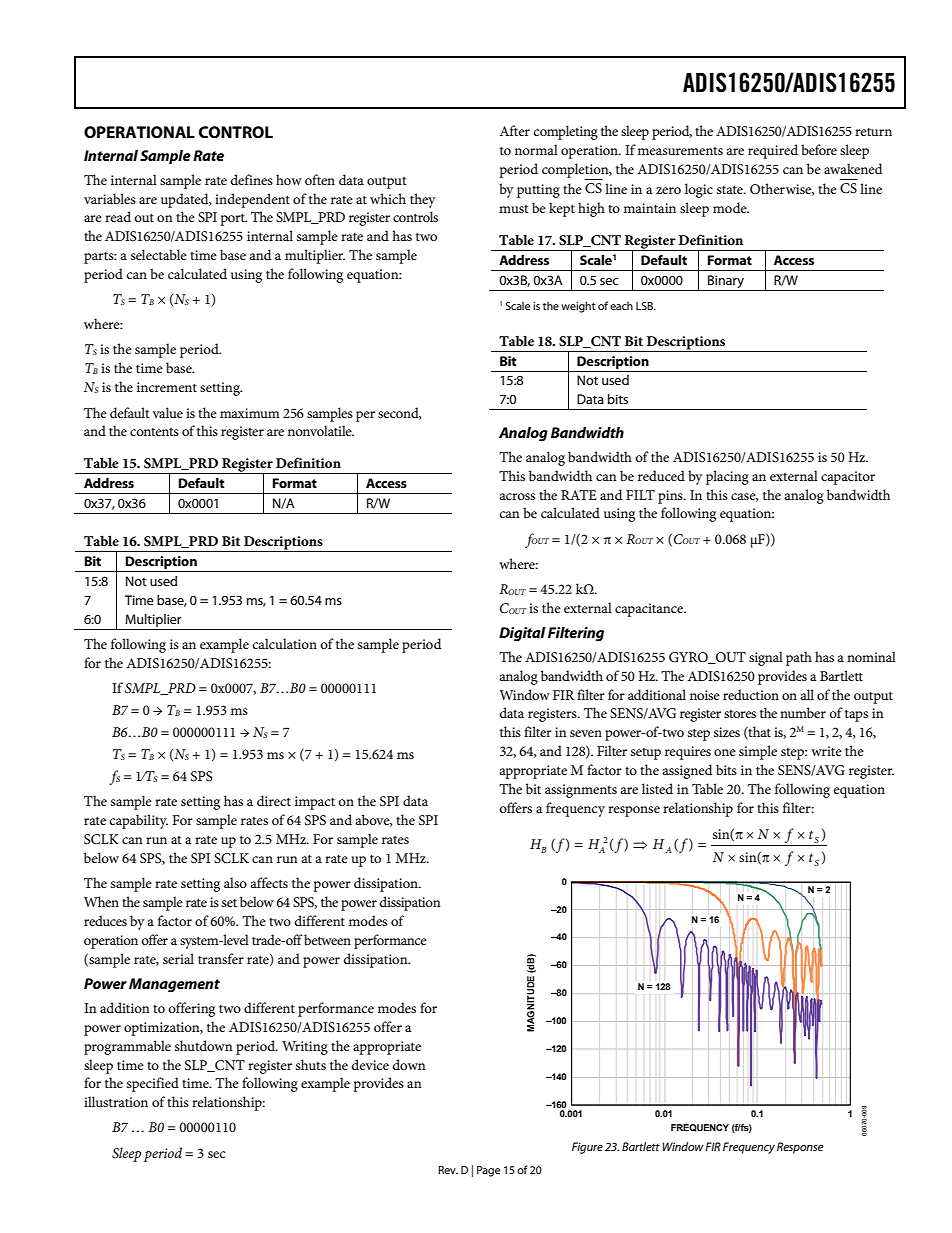 The height and width of the screenshot is (1233, 952). I want to click on Page, so click(488, 1171).
